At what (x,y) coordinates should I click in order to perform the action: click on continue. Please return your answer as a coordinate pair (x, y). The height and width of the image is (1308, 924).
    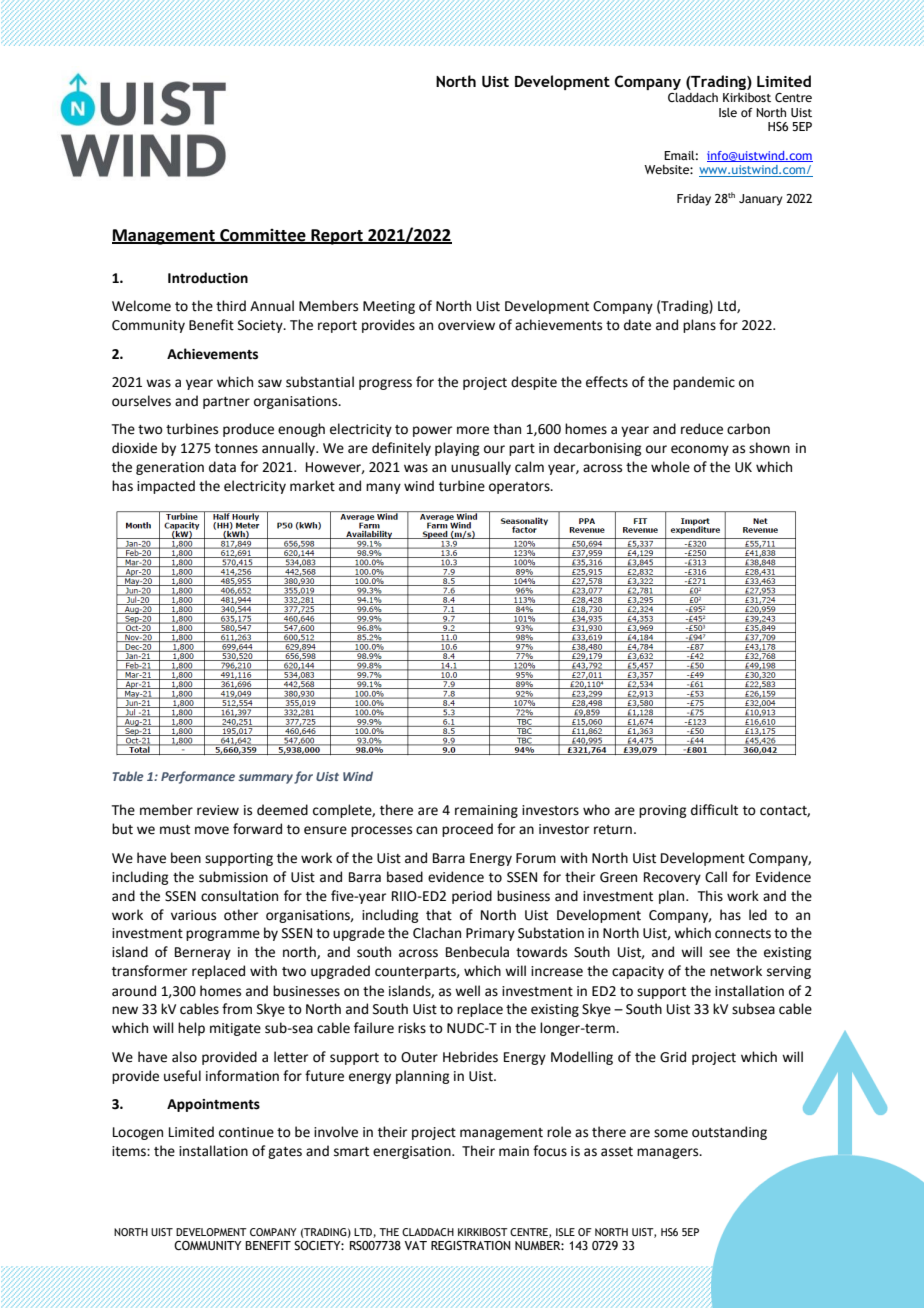
    Looking at the image, I should click on (246, 1132).
